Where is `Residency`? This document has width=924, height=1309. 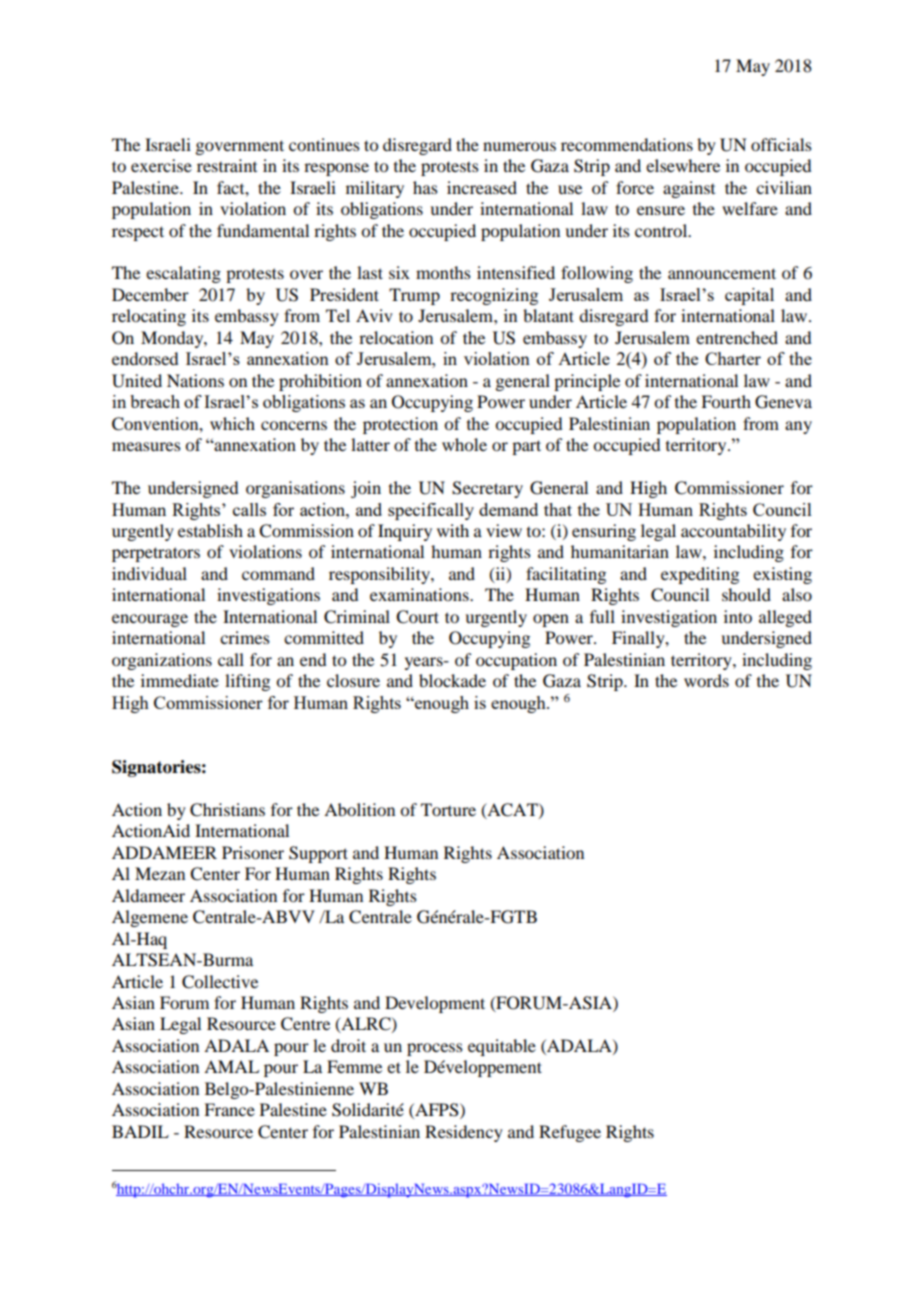
Residency is located at coordinates (464, 1133).
